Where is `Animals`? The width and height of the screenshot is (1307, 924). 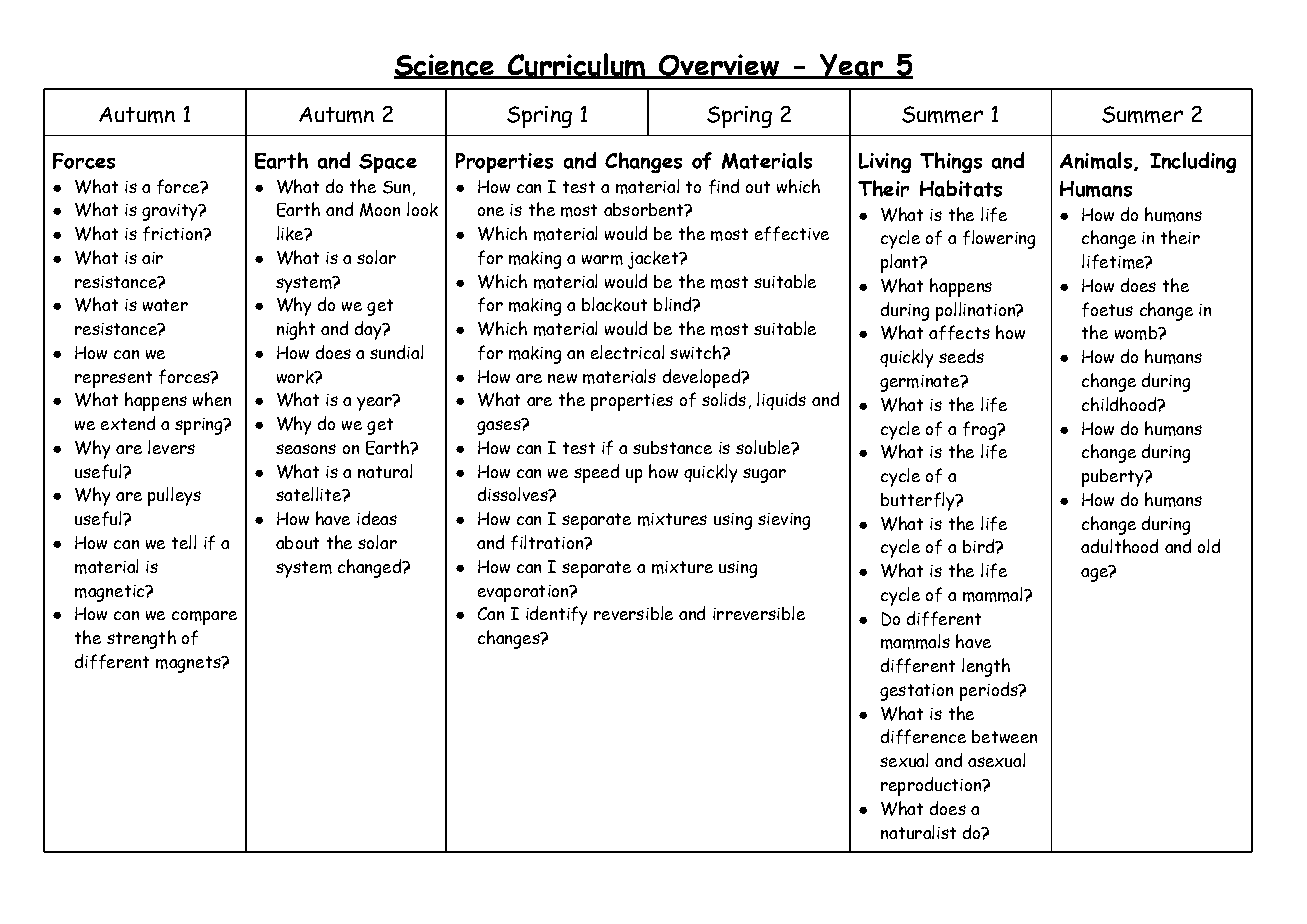 Animals is located at coordinates (1096, 160).
